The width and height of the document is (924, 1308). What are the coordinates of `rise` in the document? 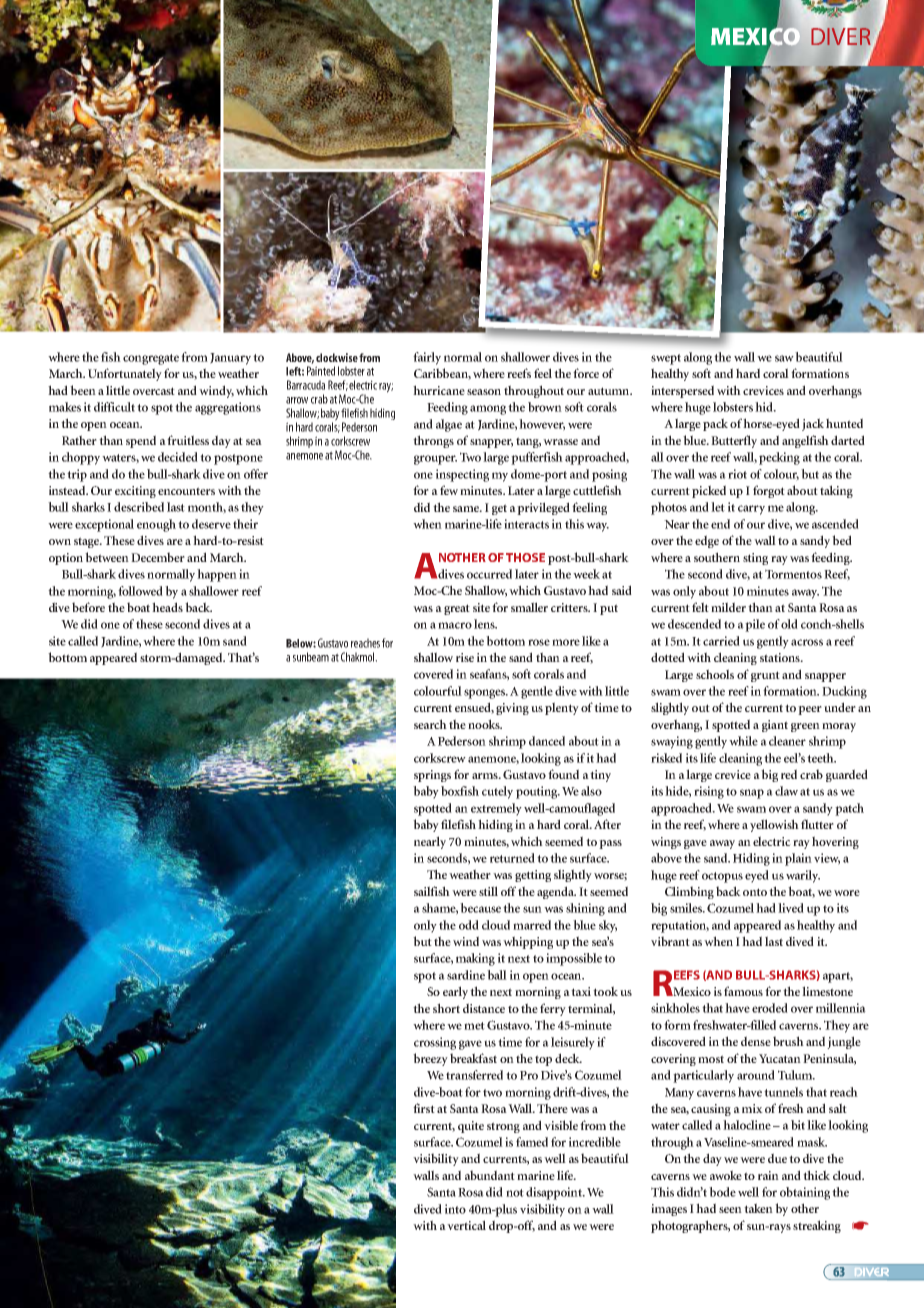 It's located at (465, 657).
